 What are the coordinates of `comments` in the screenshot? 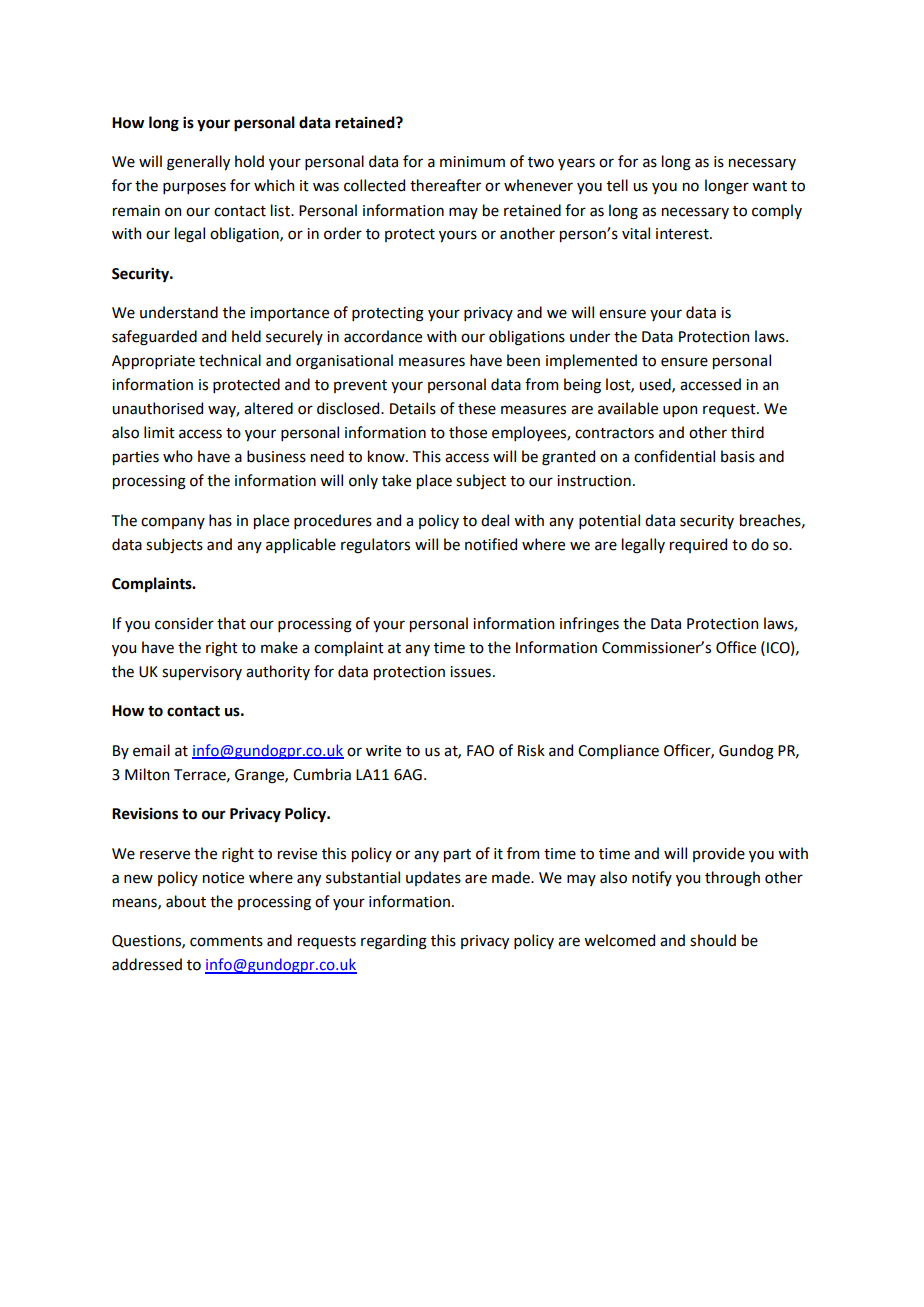 It's located at (226, 941).
